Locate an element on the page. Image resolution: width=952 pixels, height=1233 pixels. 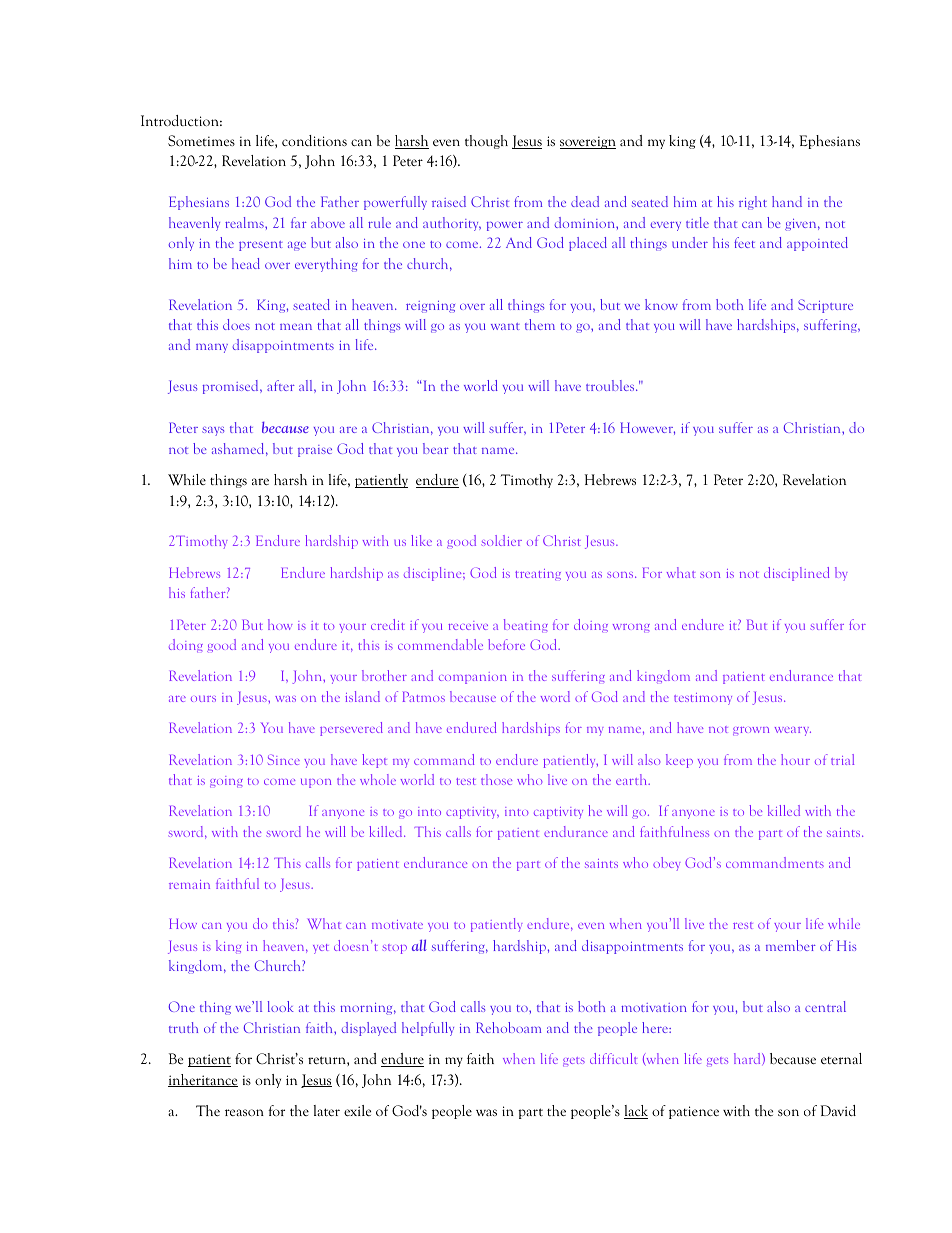
reason is located at coordinates (244, 1112).
